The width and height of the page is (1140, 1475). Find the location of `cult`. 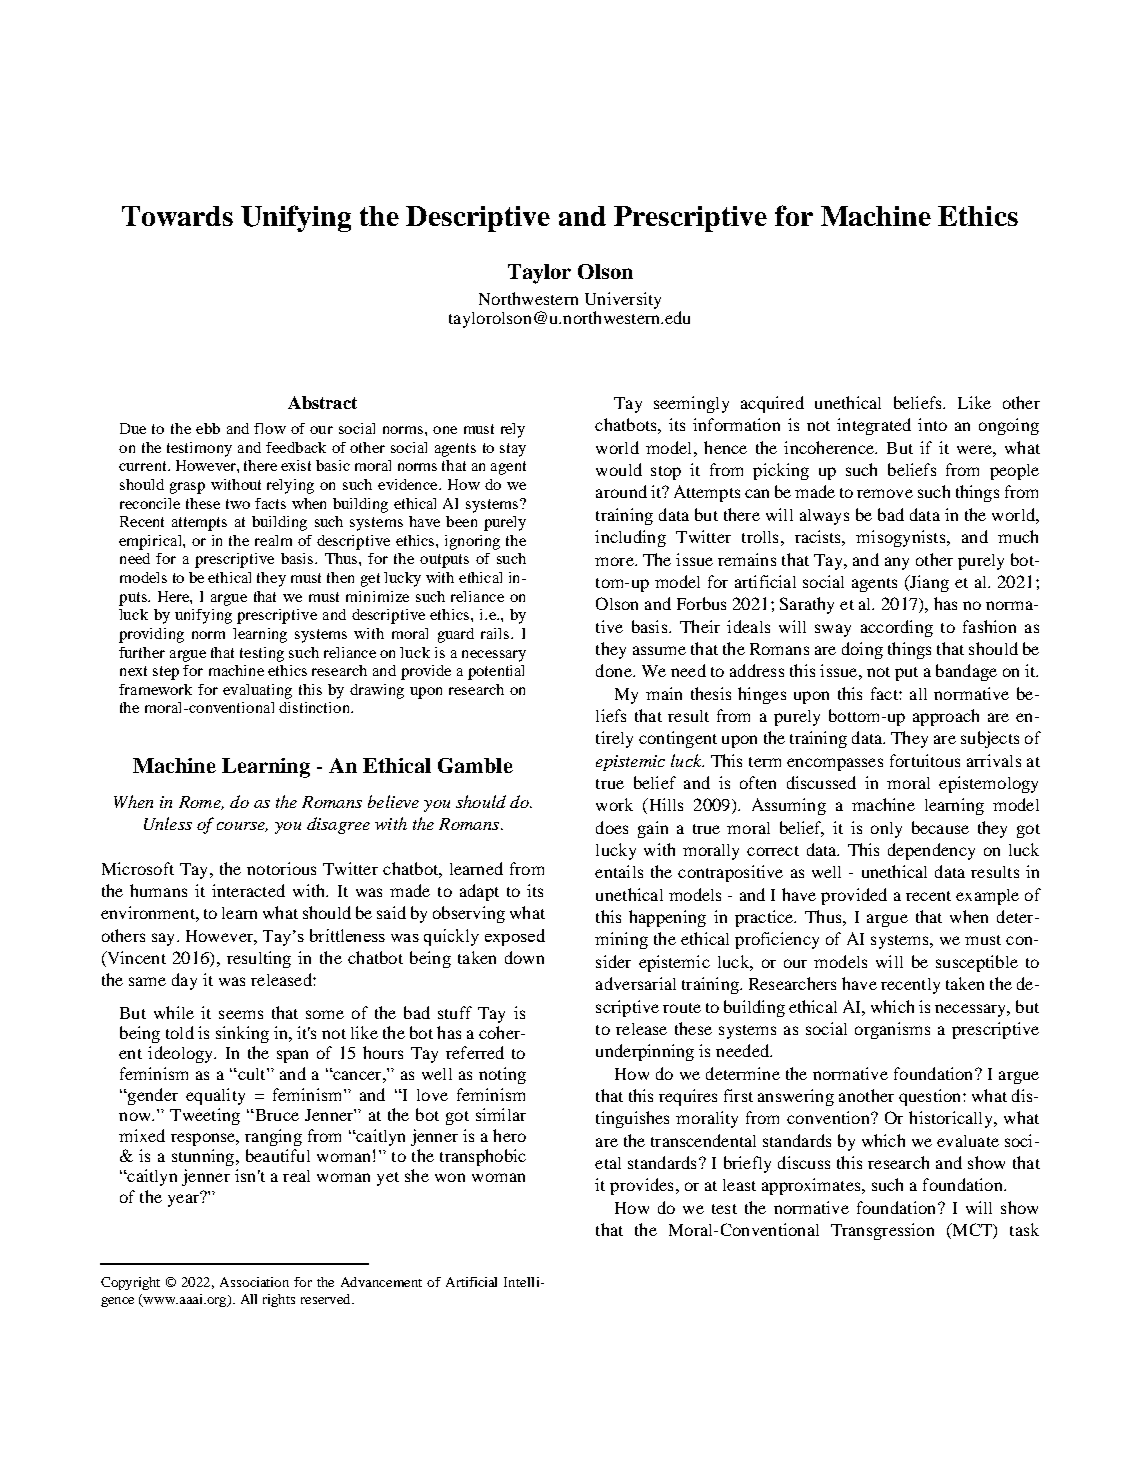

cult is located at coordinates (252, 1074).
